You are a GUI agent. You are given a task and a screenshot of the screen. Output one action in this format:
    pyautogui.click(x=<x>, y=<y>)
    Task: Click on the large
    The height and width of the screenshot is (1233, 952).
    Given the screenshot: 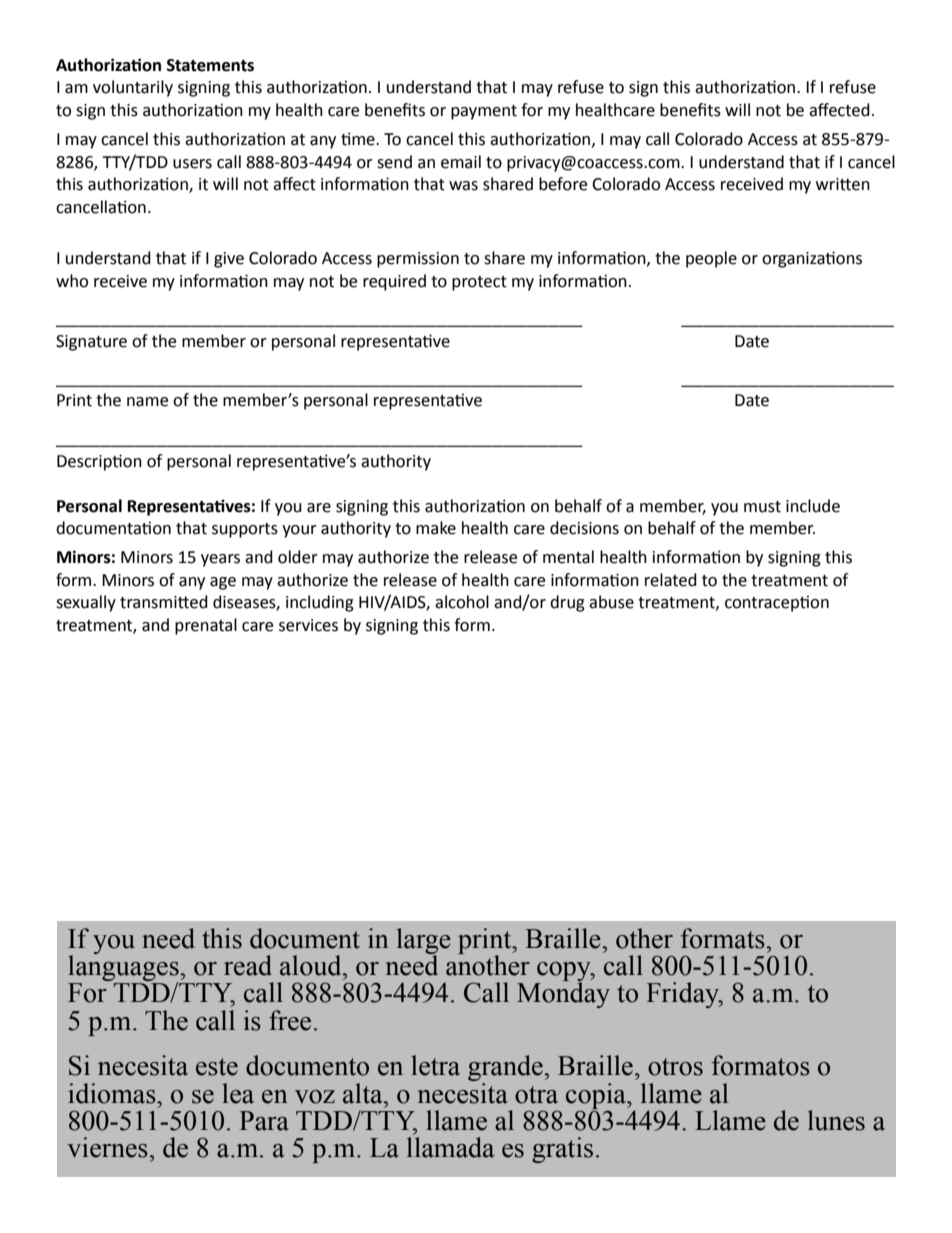 What is the action you would take?
    pyautogui.click(x=424, y=942)
